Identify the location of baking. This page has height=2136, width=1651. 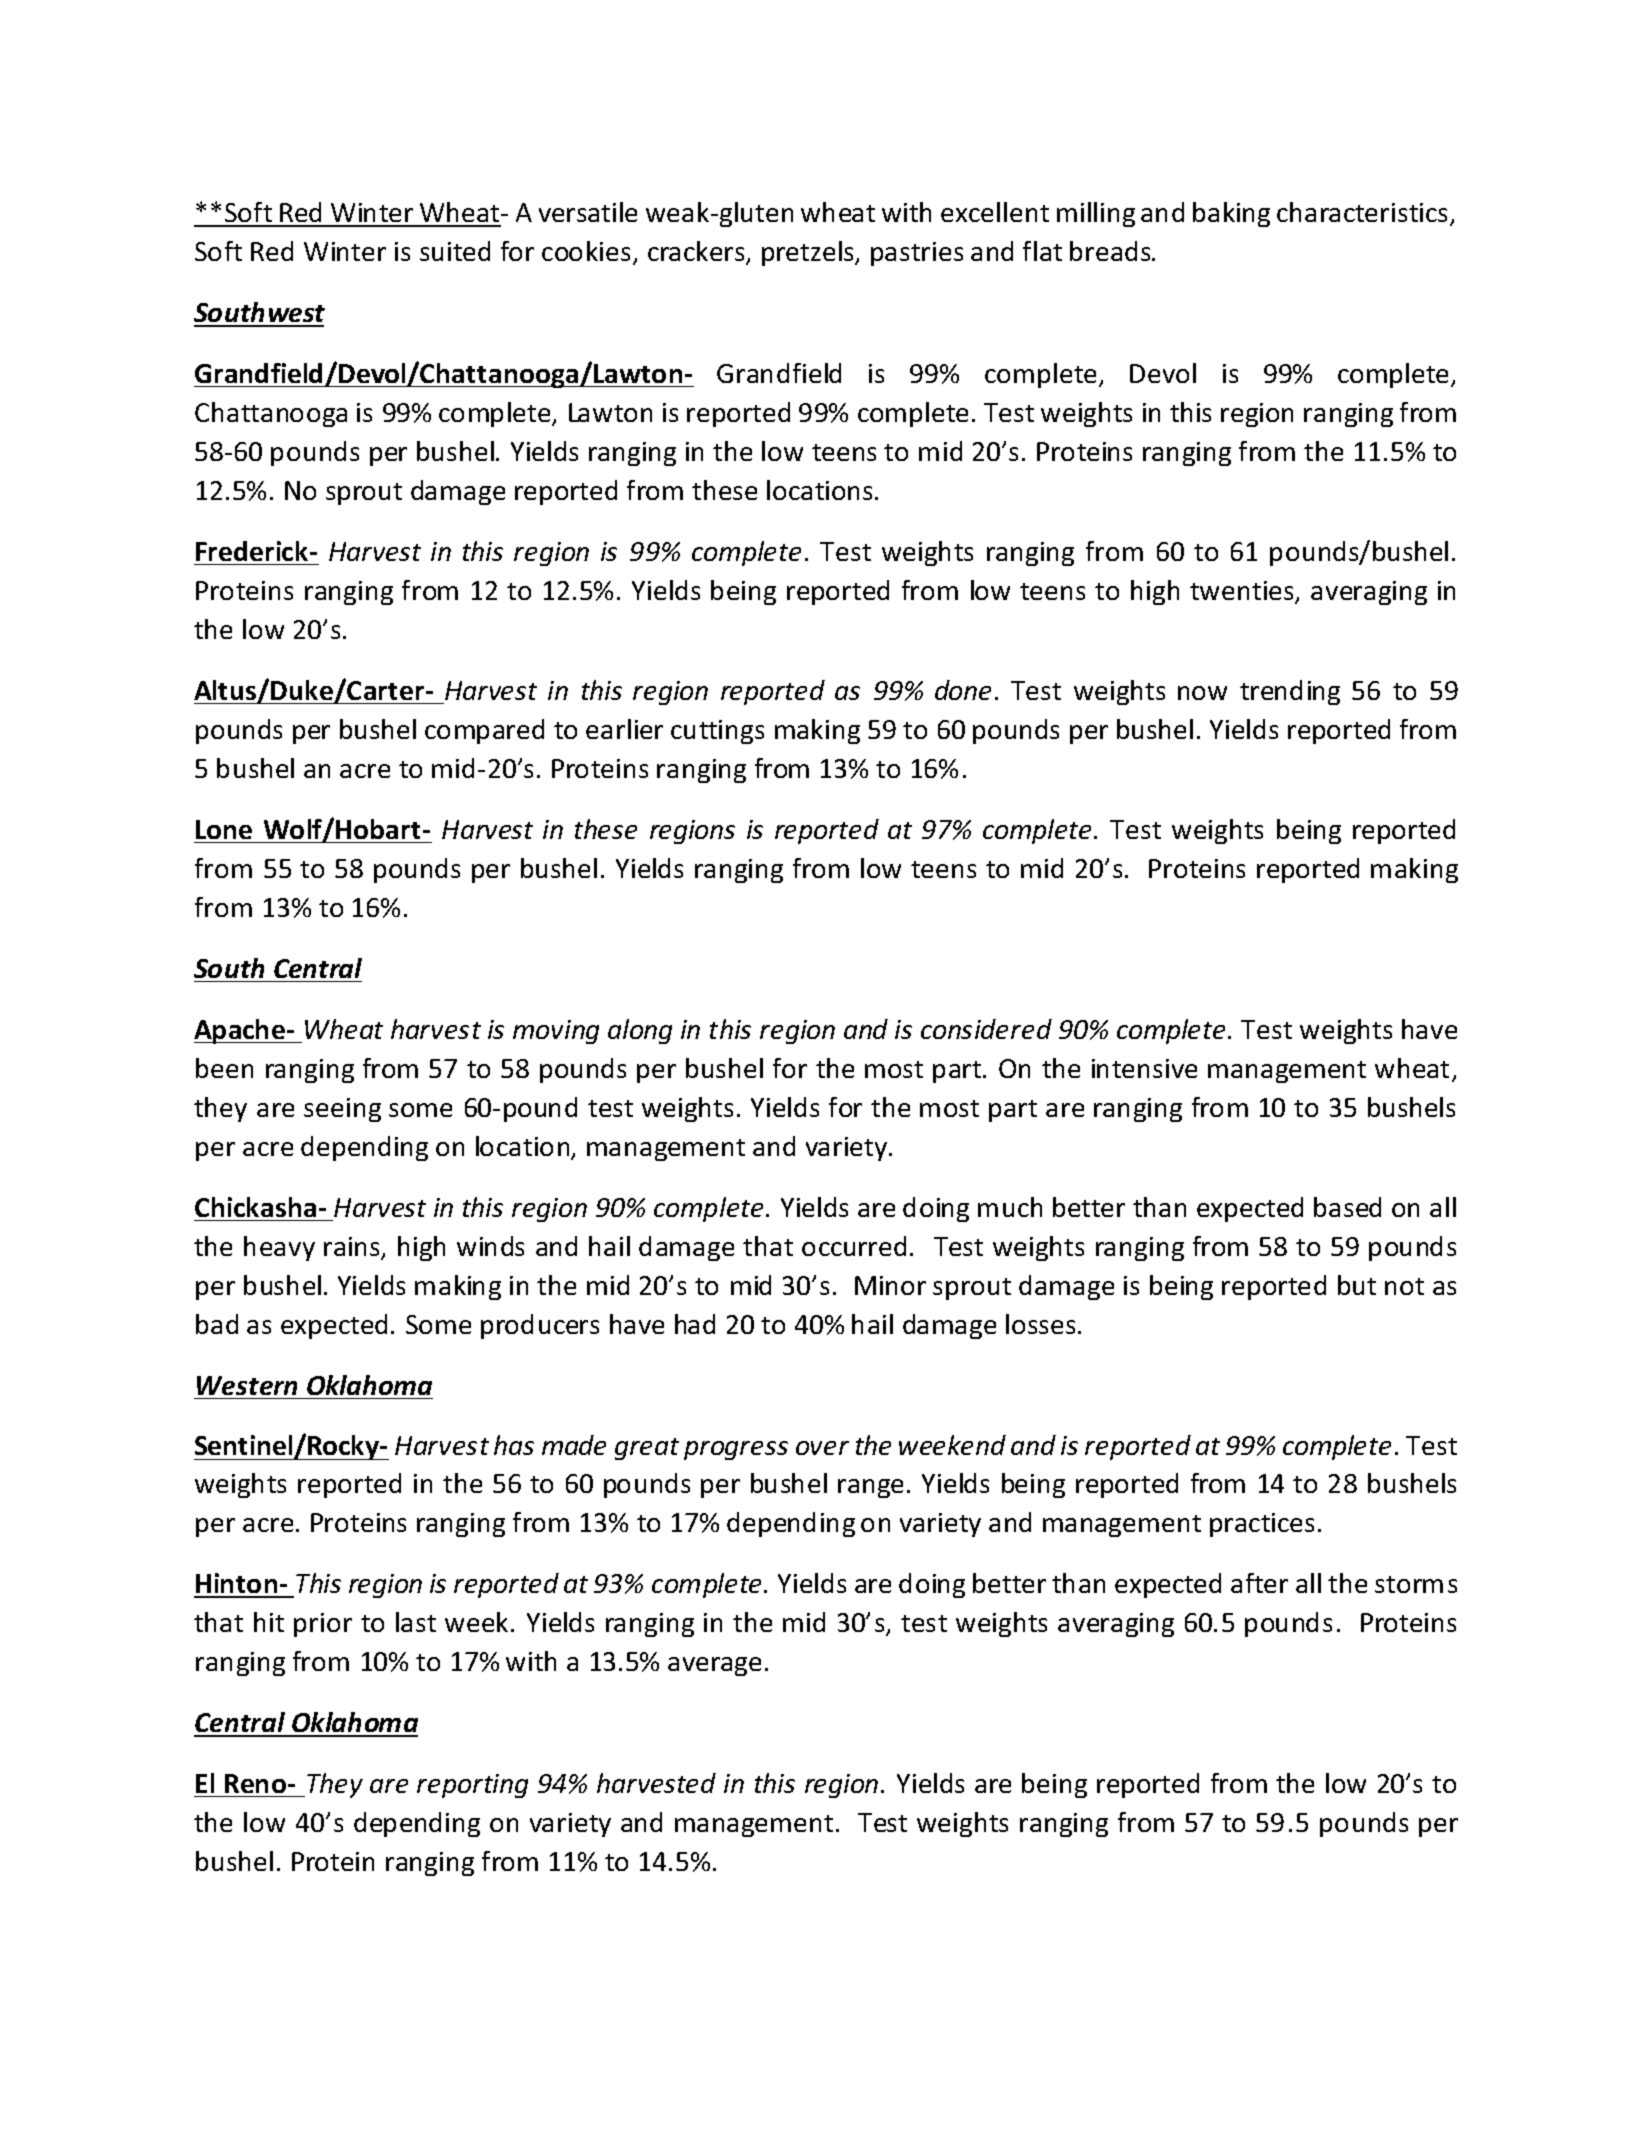
(1231, 214).
